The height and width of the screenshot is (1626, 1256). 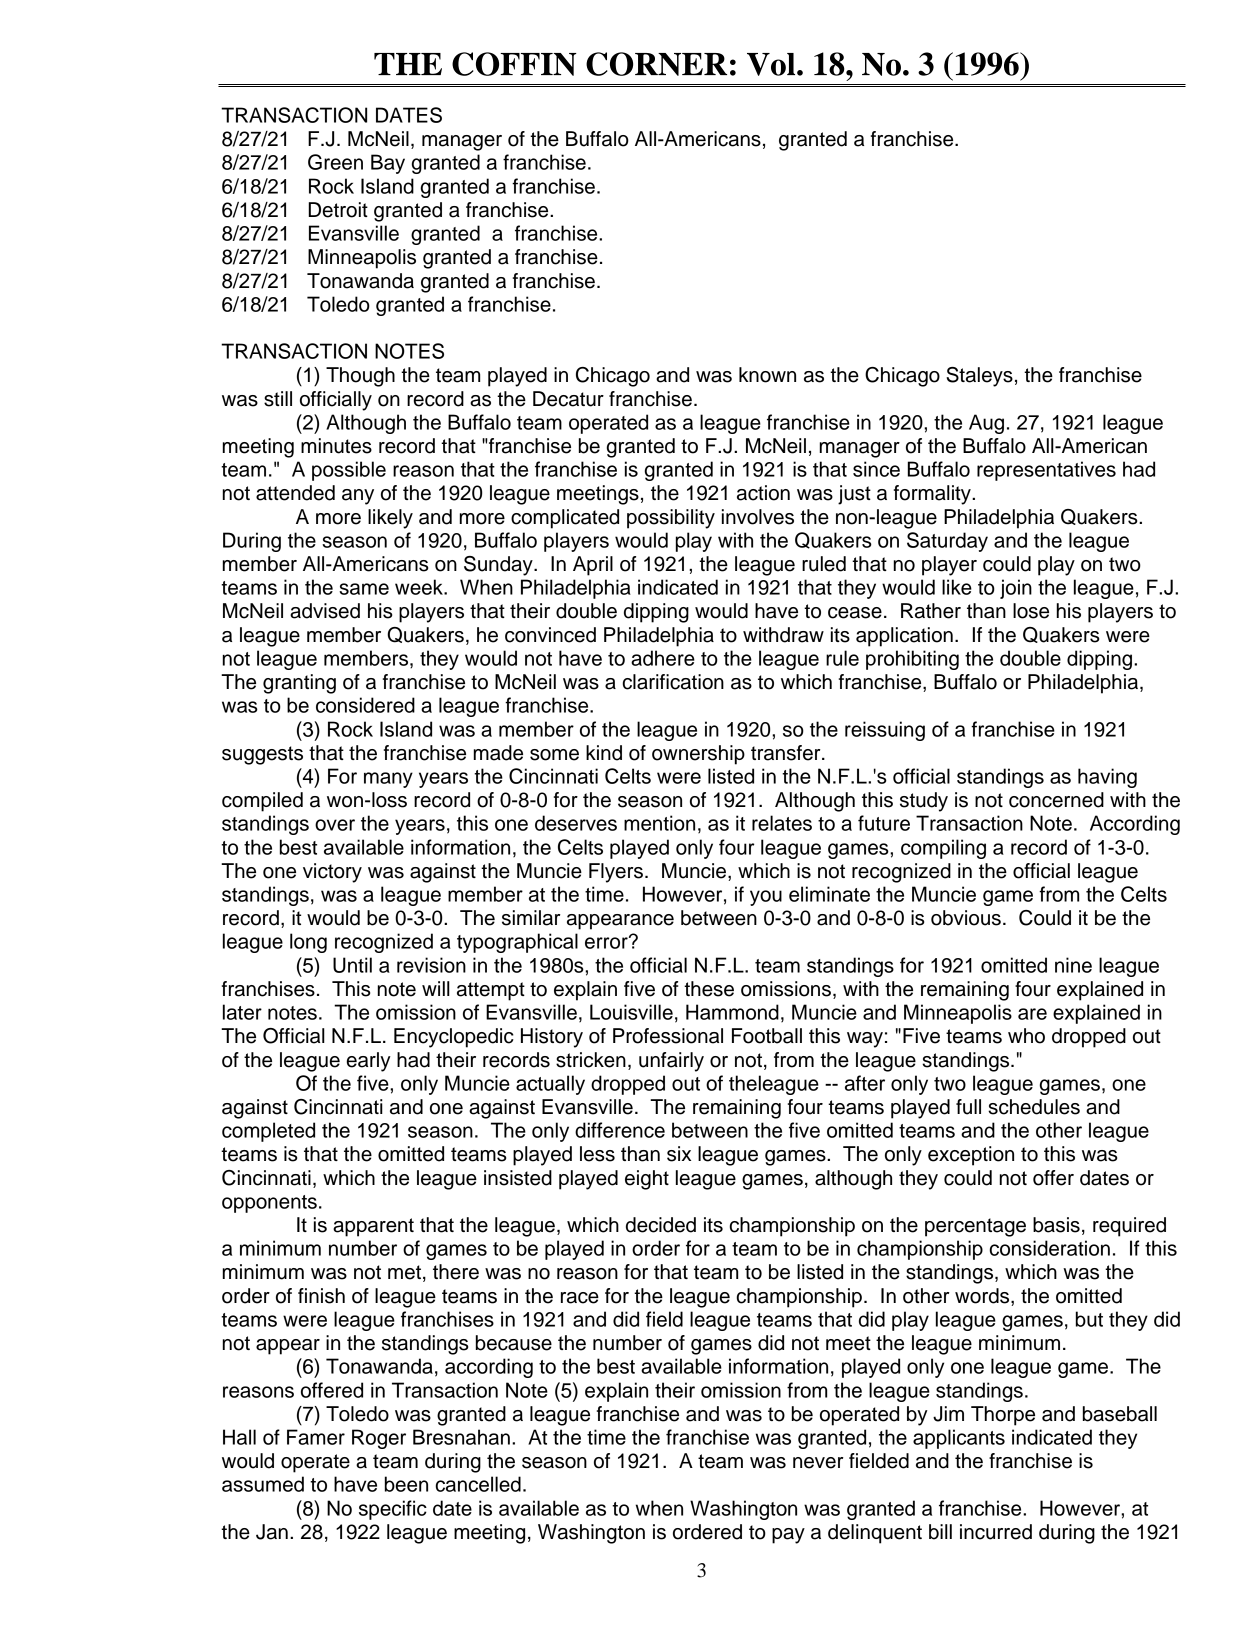 What do you see at coordinates (659, 823) in the screenshot?
I see `mention` at bounding box center [659, 823].
